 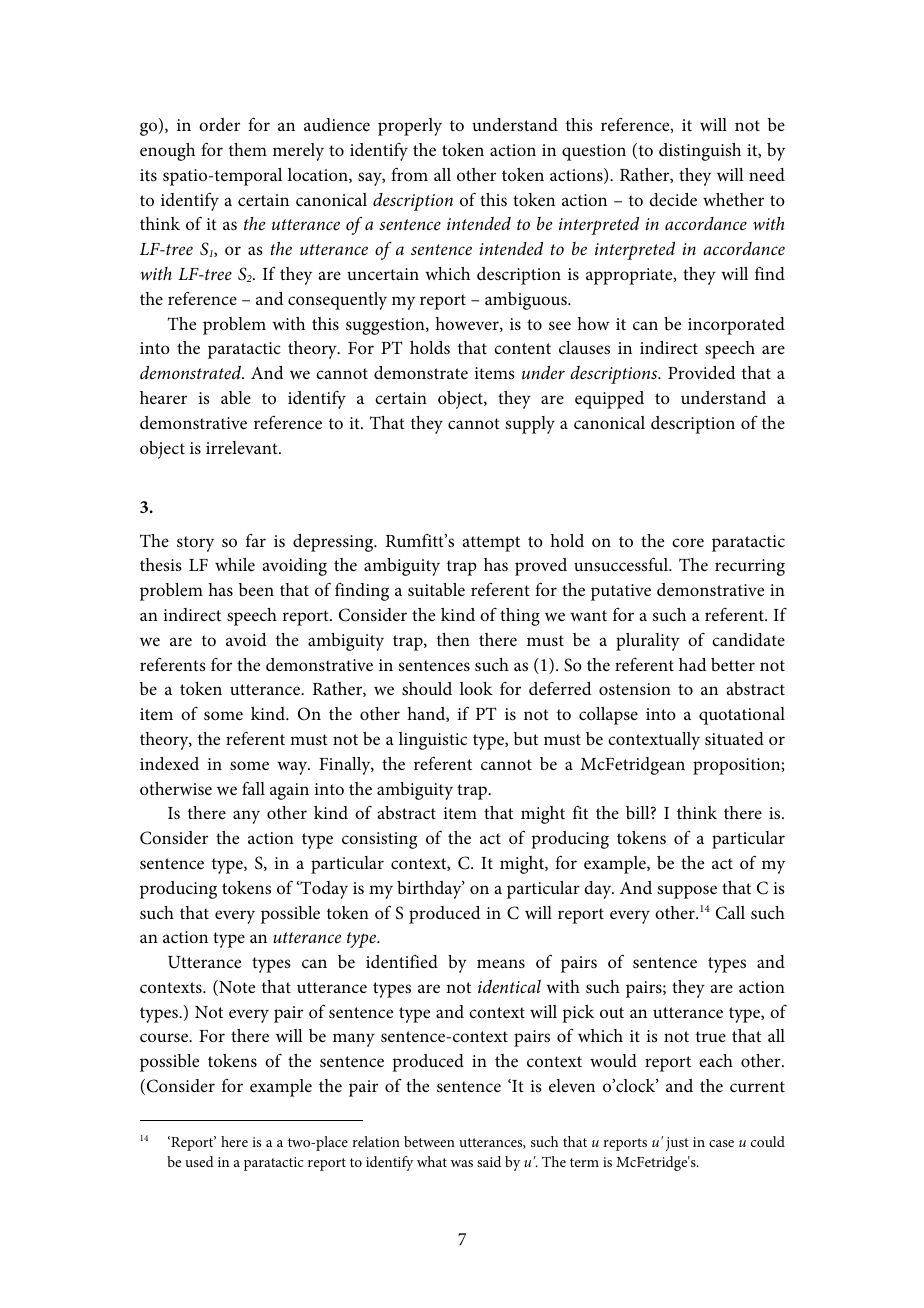 What do you see at coordinates (700, 152) in the screenshot?
I see `distinguish` at bounding box center [700, 152].
